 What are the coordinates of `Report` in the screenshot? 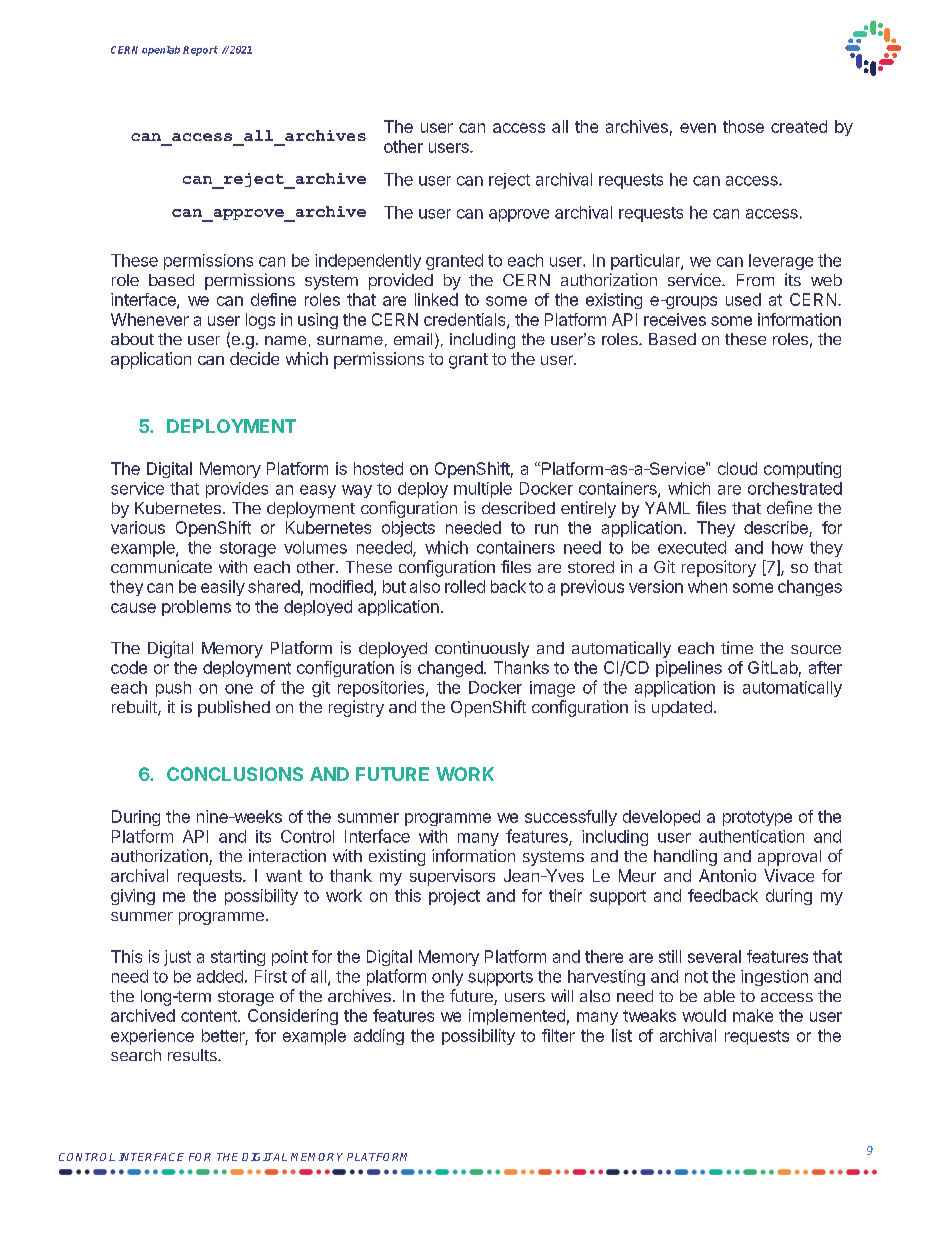 It's located at (200, 51).
